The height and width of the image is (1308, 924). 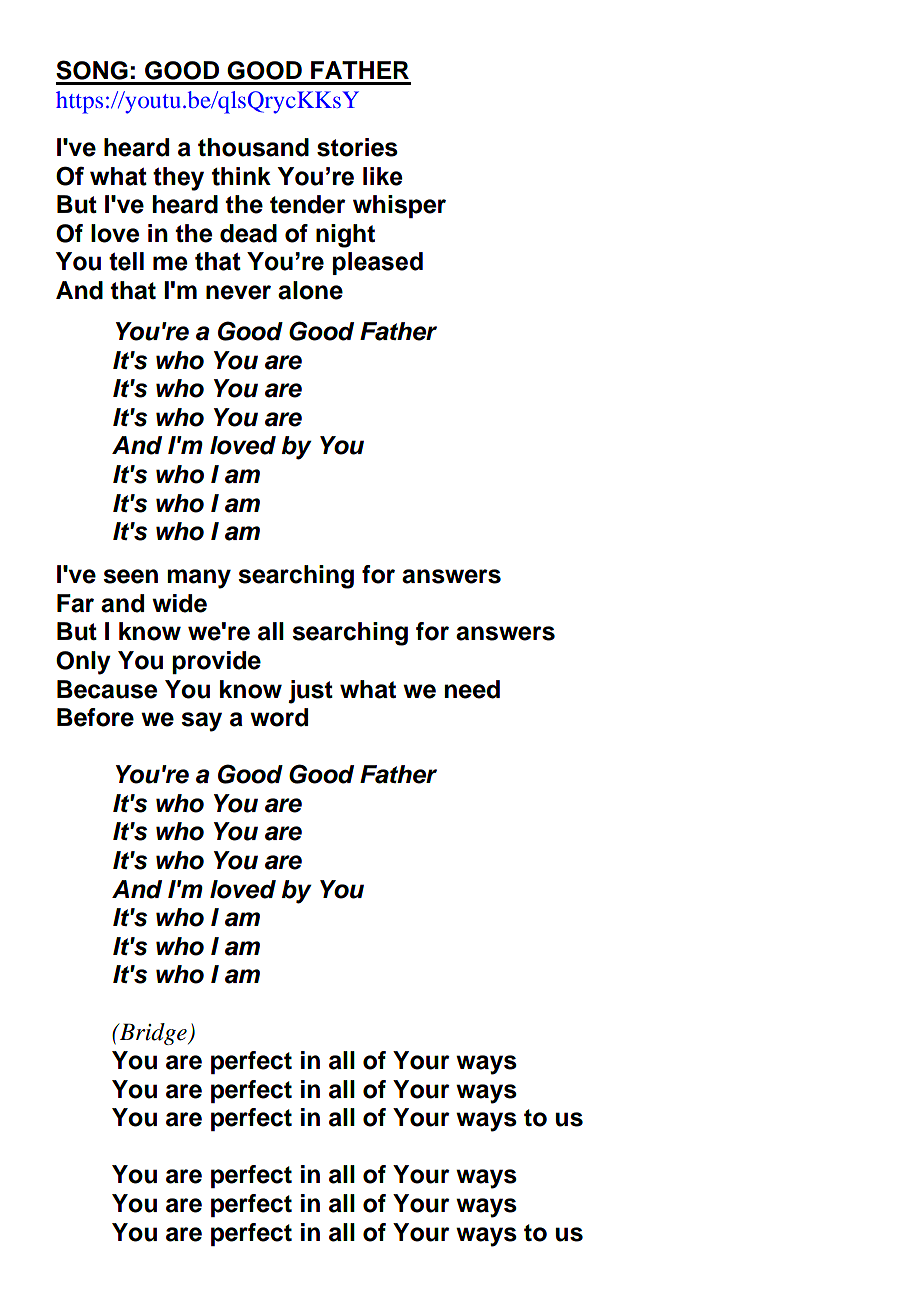 I want to click on pleased, so click(x=378, y=263).
